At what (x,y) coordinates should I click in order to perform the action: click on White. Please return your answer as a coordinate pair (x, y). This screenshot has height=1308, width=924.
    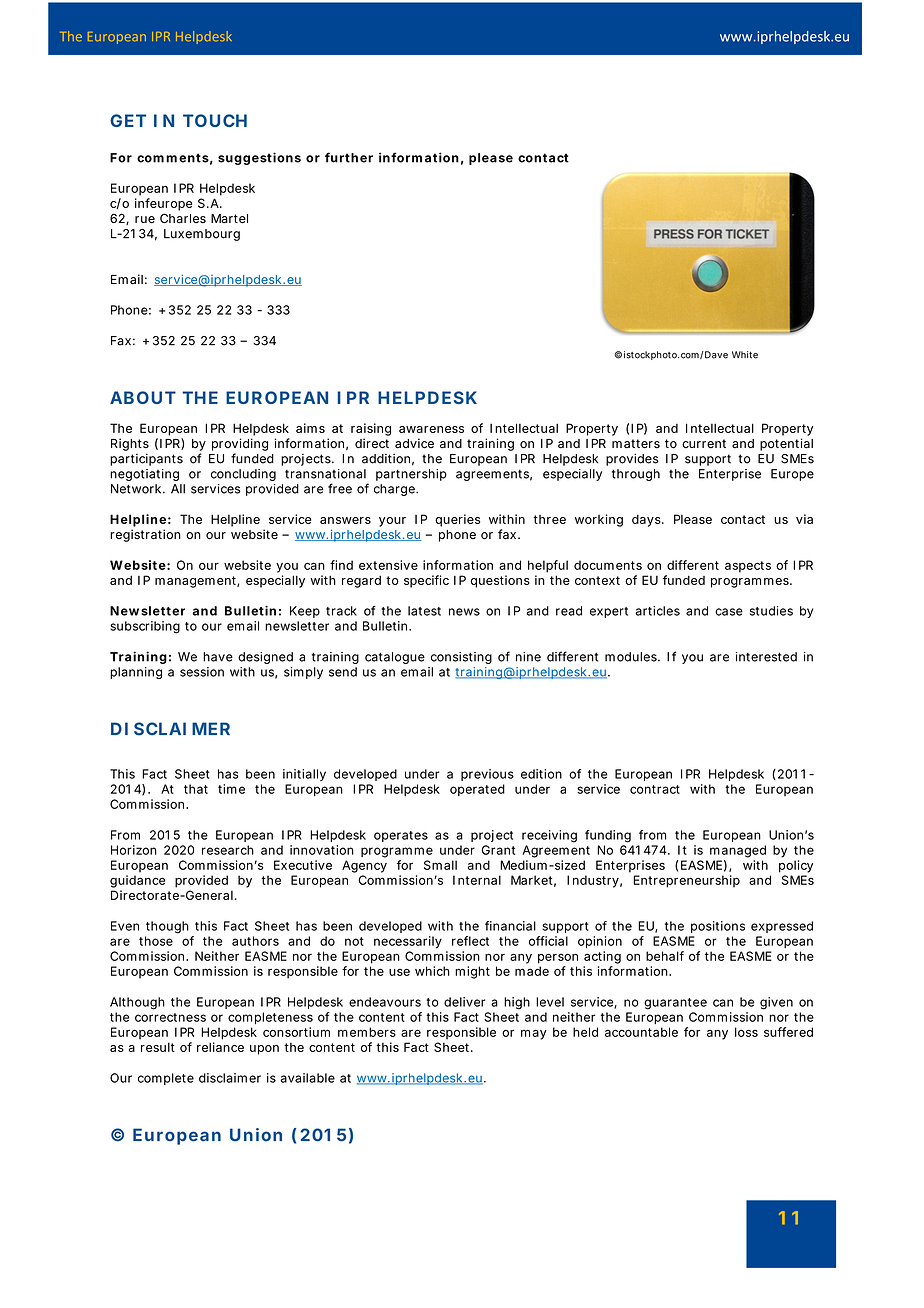
    Looking at the image, I should click on (745, 355).
